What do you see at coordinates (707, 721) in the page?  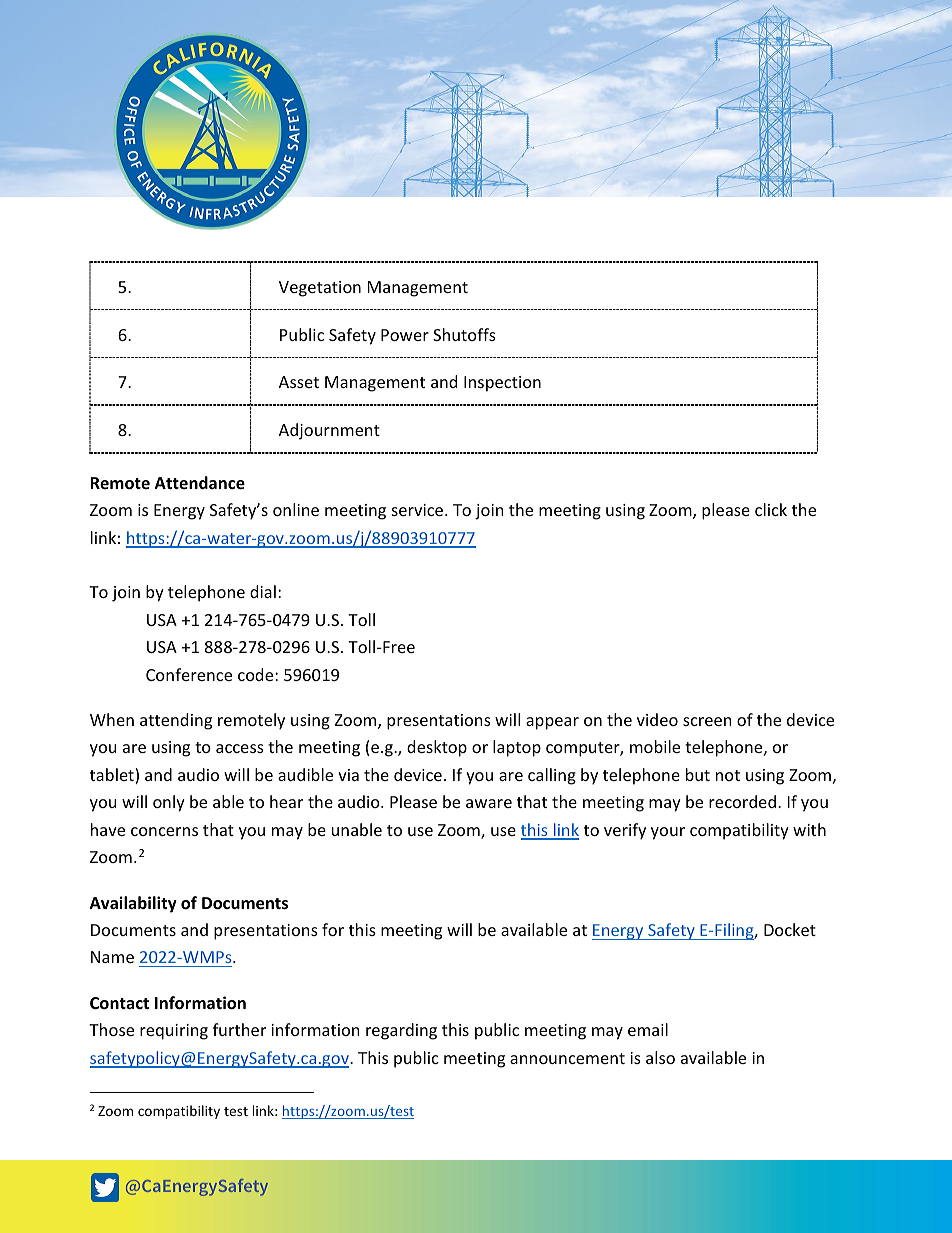 I see `screen` at bounding box center [707, 721].
